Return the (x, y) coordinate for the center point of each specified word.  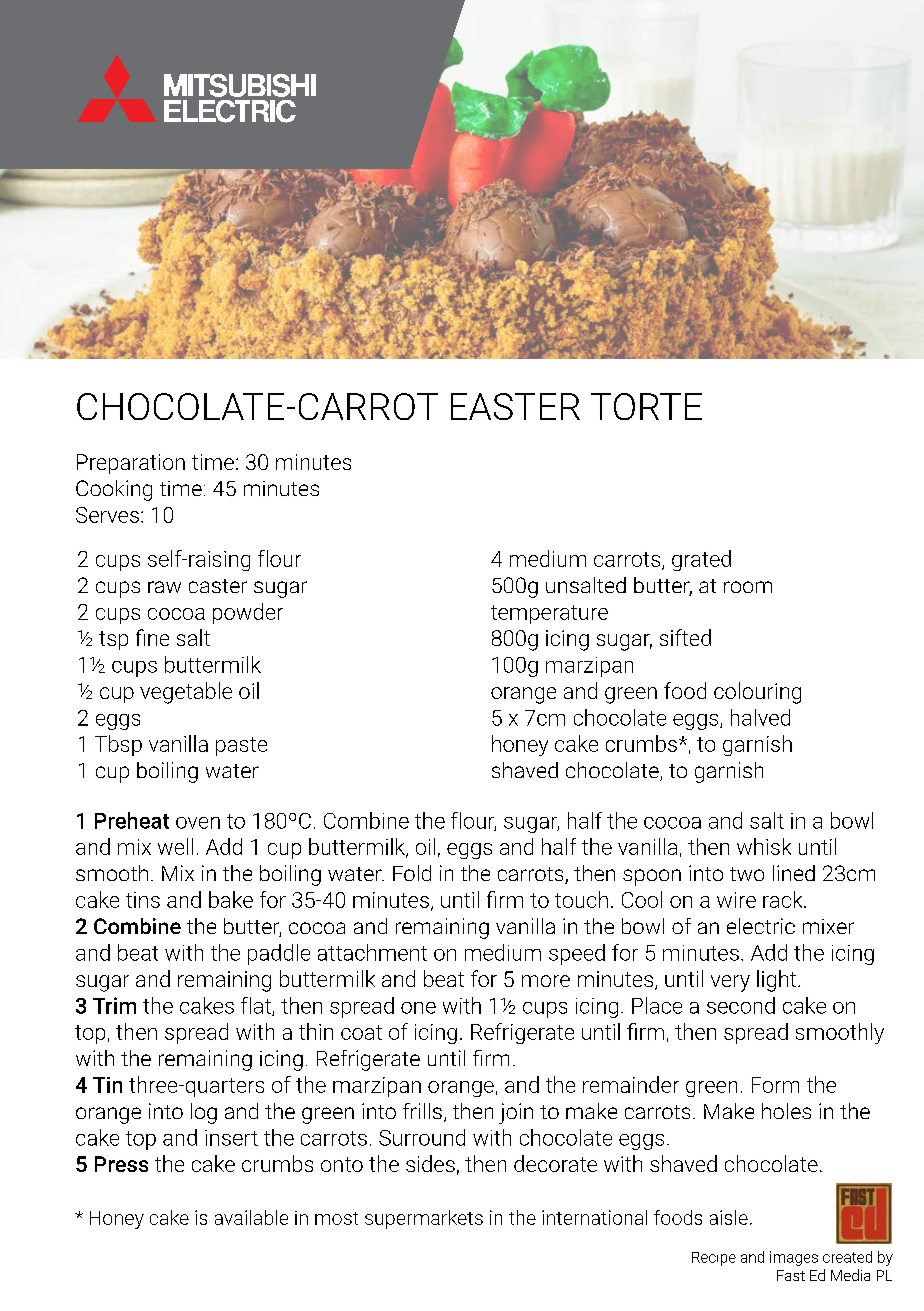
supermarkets (424, 1219)
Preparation (131, 464)
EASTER (515, 406)
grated (701, 560)
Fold (412, 873)
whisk (764, 846)
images (794, 1258)
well (175, 846)
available (251, 1217)
